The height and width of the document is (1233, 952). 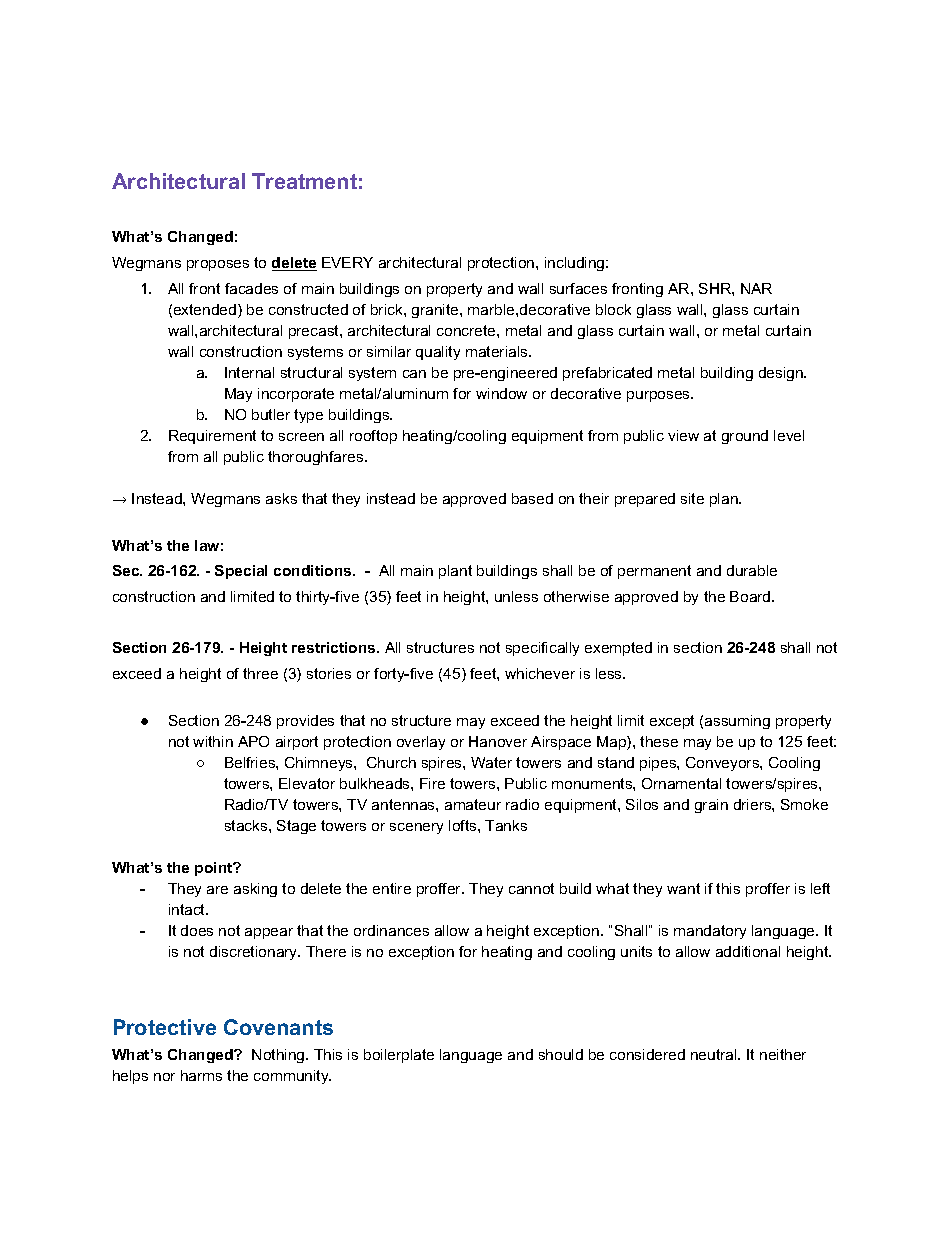 What do you see at coordinates (255, 890) in the document?
I see `asking` at bounding box center [255, 890].
